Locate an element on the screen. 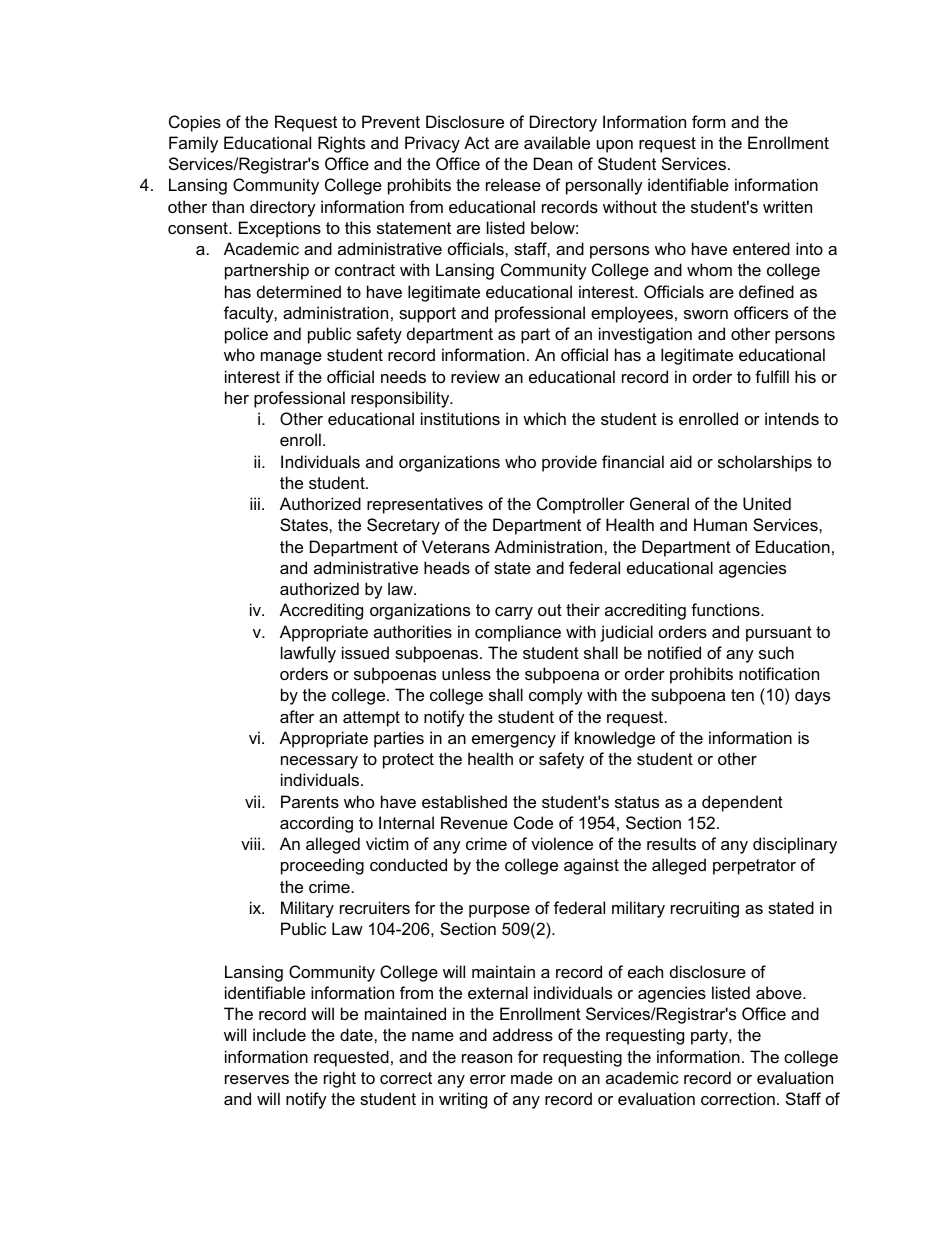  Family is located at coordinates (193, 144).
